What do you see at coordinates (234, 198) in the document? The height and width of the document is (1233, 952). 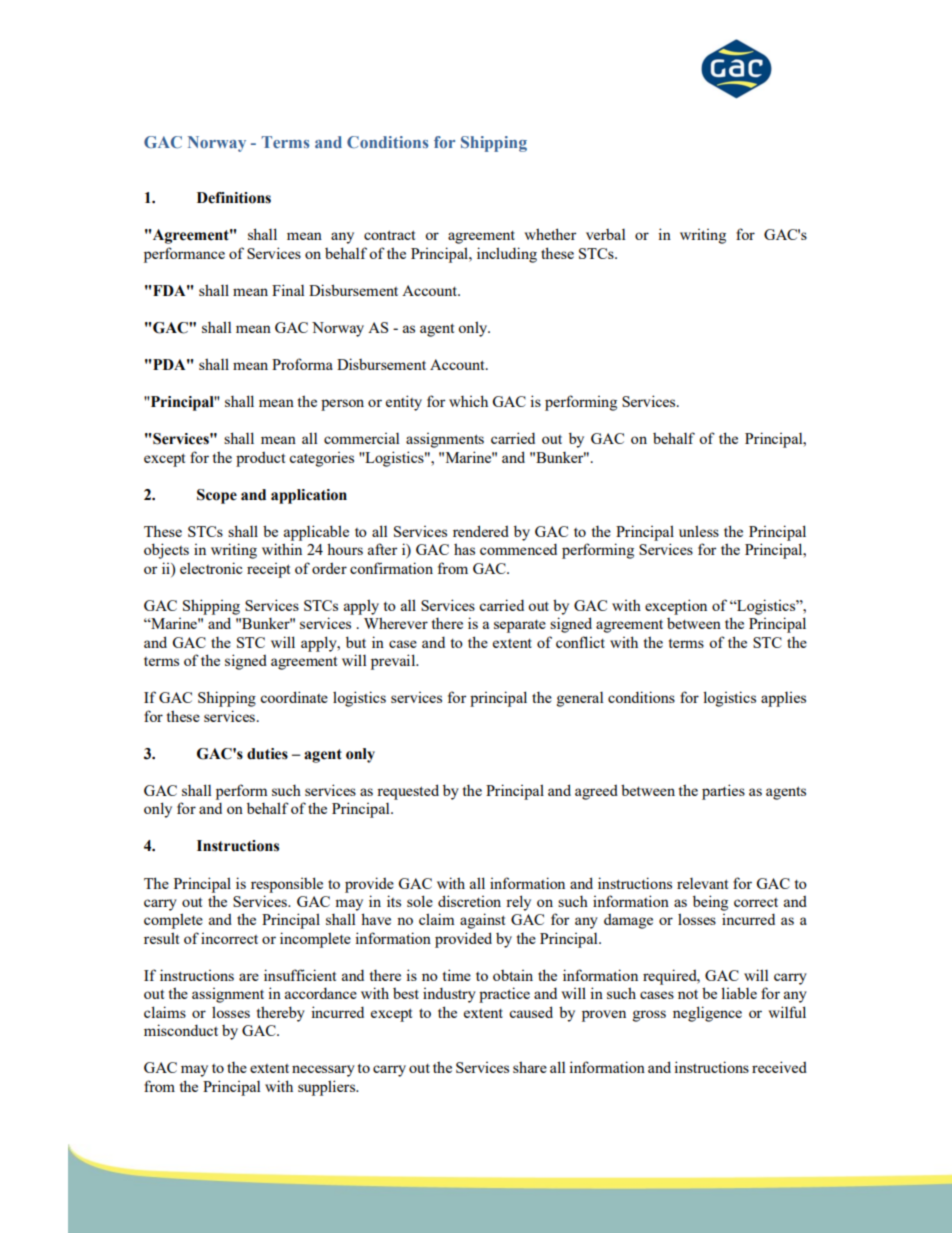 I see `Definitions` at bounding box center [234, 198].
